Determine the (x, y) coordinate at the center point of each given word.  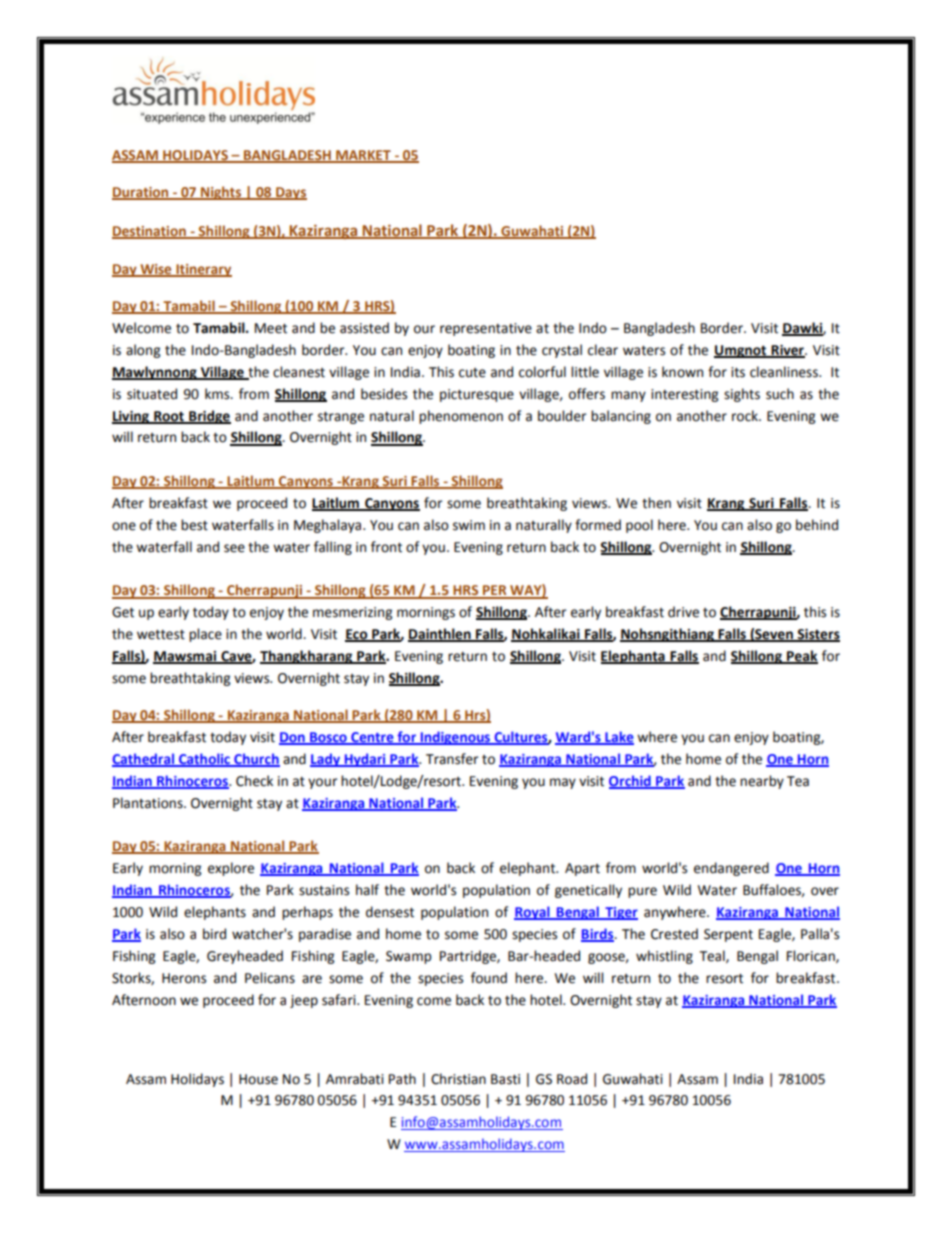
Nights (221, 193)
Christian (458, 1079)
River (788, 351)
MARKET (363, 156)
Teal (713, 956)
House (258, 1079)
